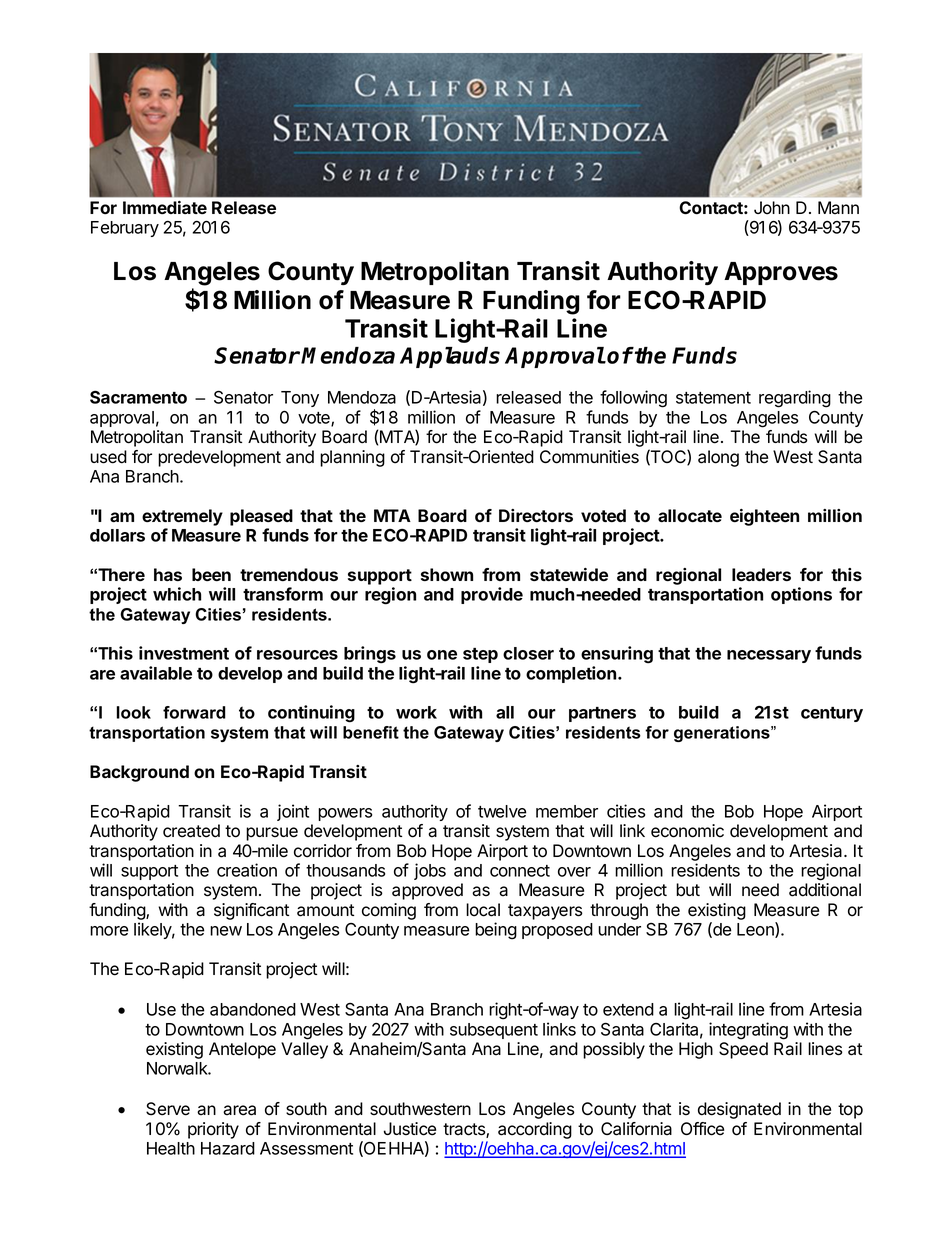  I want to click on according, so click(535, 1130).
